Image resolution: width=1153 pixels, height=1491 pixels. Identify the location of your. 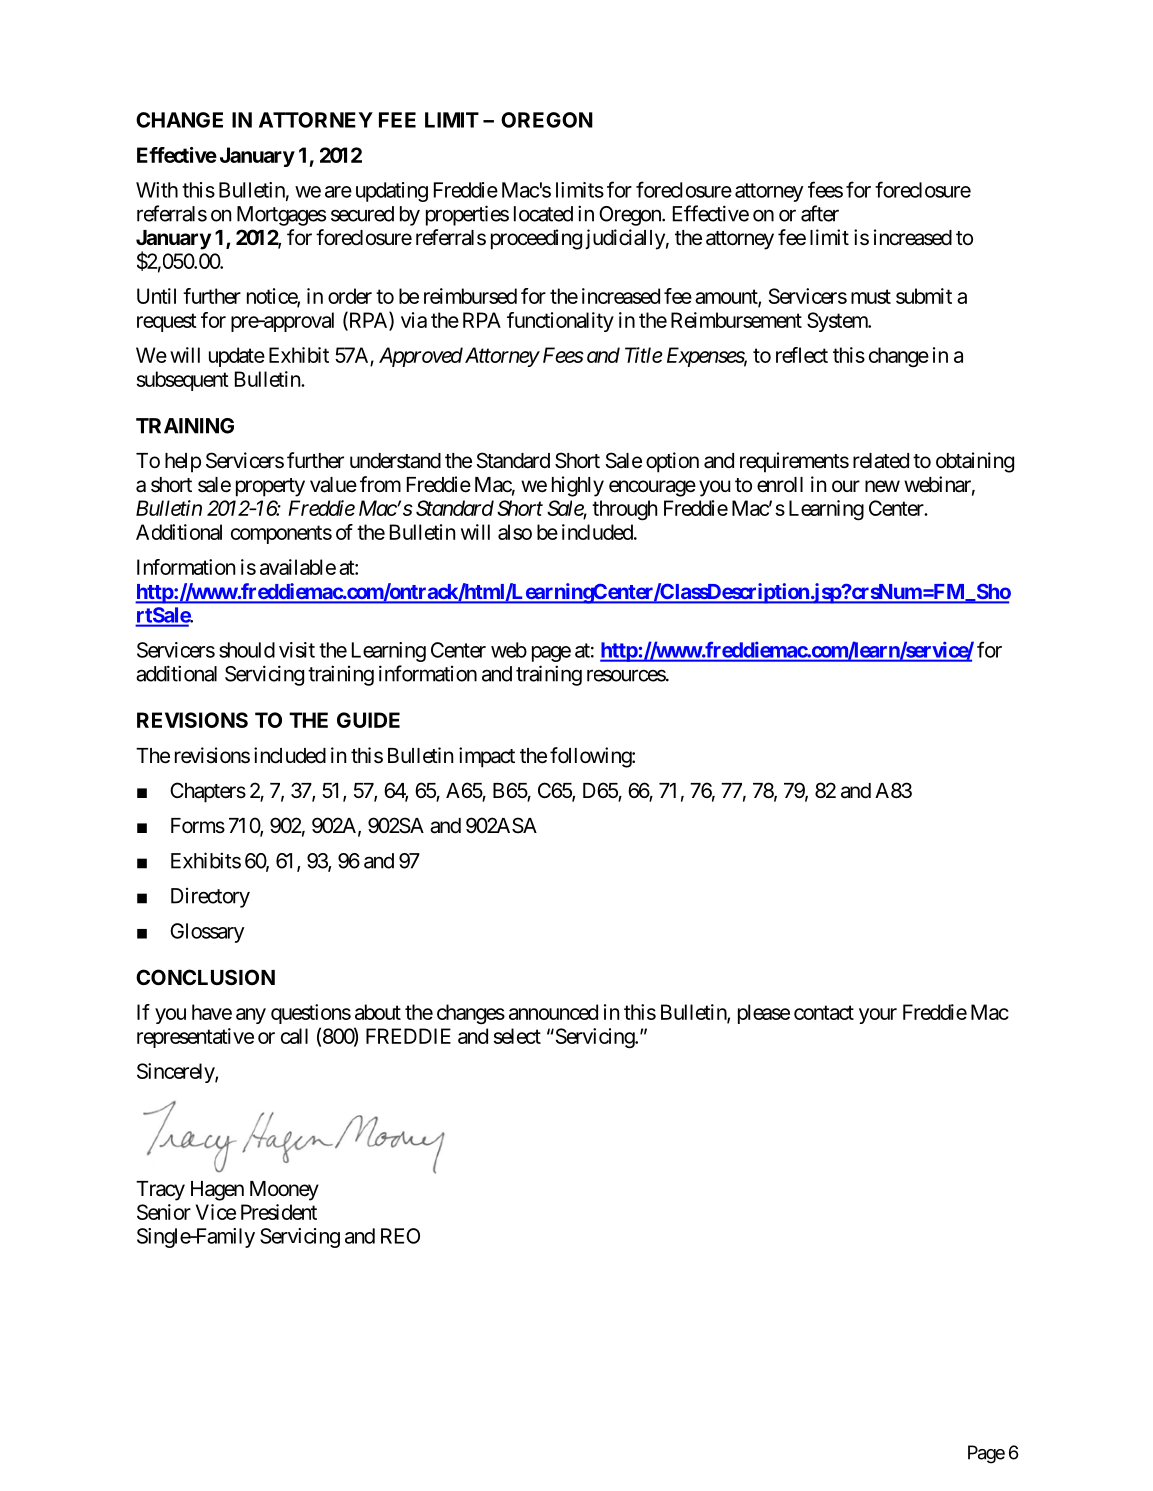
(878, 1016).
